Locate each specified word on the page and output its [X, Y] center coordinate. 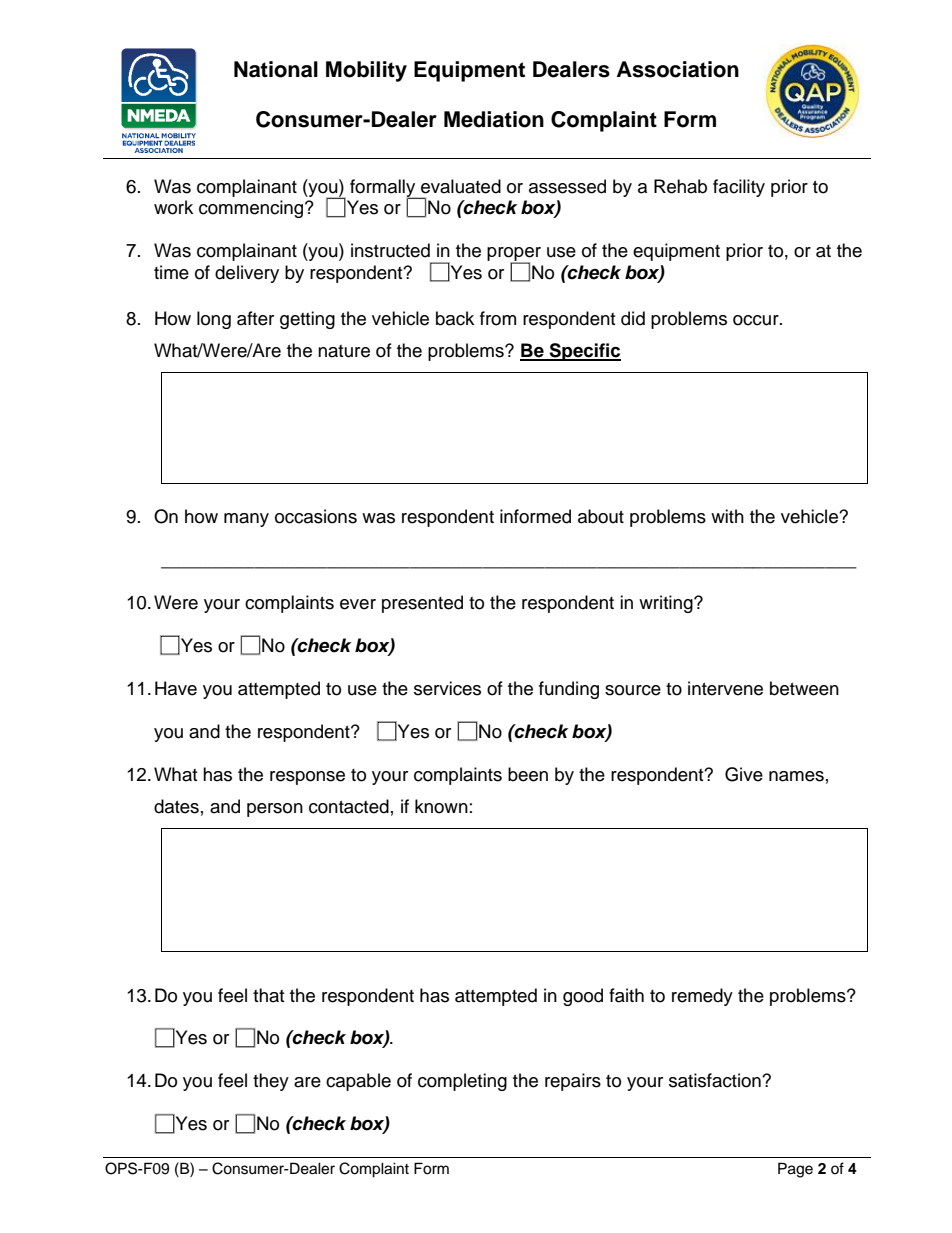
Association [678, 69]
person [275, 810]
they [271, 1082]
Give [744, 774]
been [528, 774]
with [727, 516]
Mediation [494, 119]
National [276, 69]
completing [462, 1082]
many [246, 520]
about [601, 516]
